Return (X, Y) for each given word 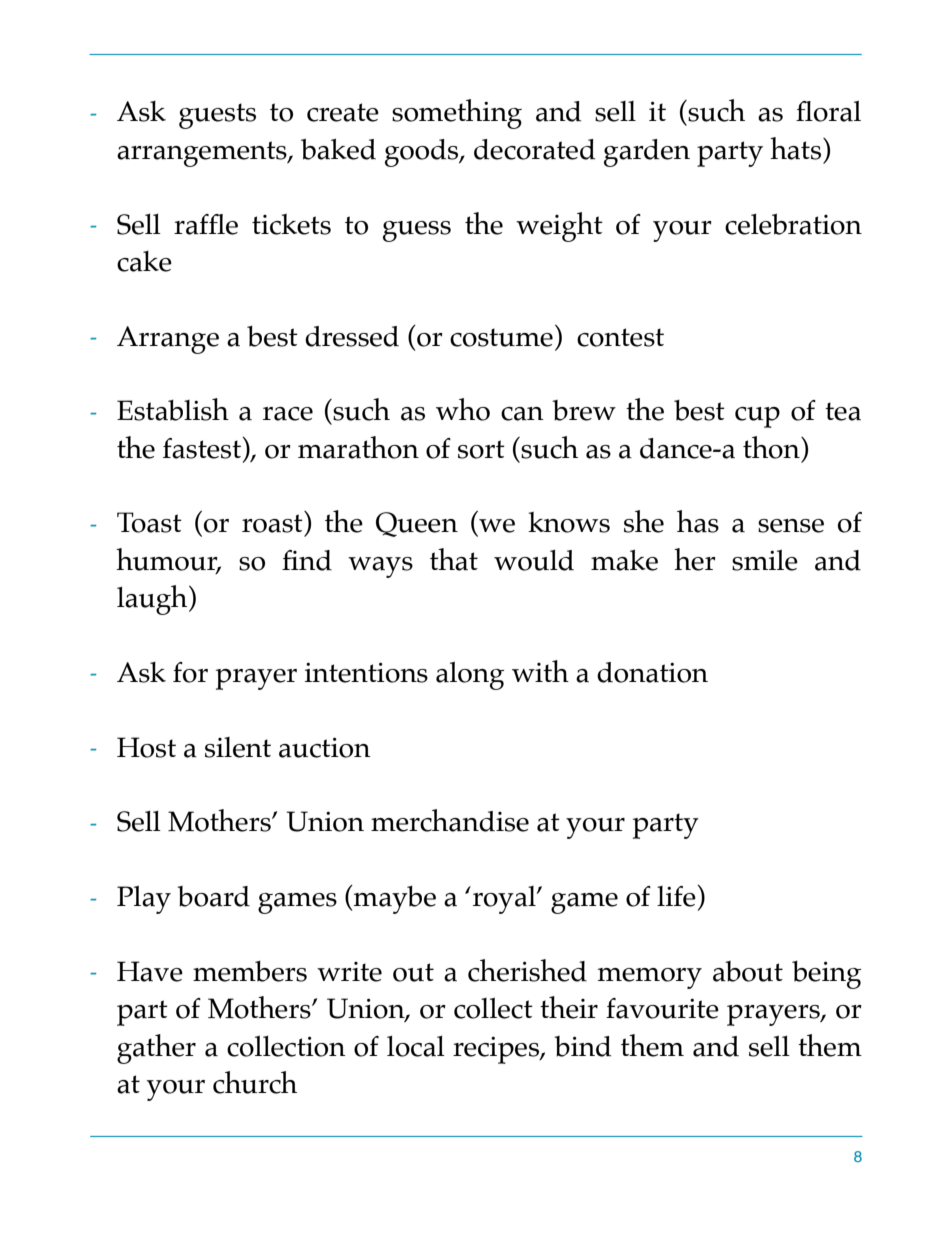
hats (797, 148)
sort (481, 449)
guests (217, 116)
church (255, 1082)
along (470, 675)
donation (652, 672)
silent (238, 747)
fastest (203, 448)
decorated (534, 149)
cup (757, 417)
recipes (497, 1050)
